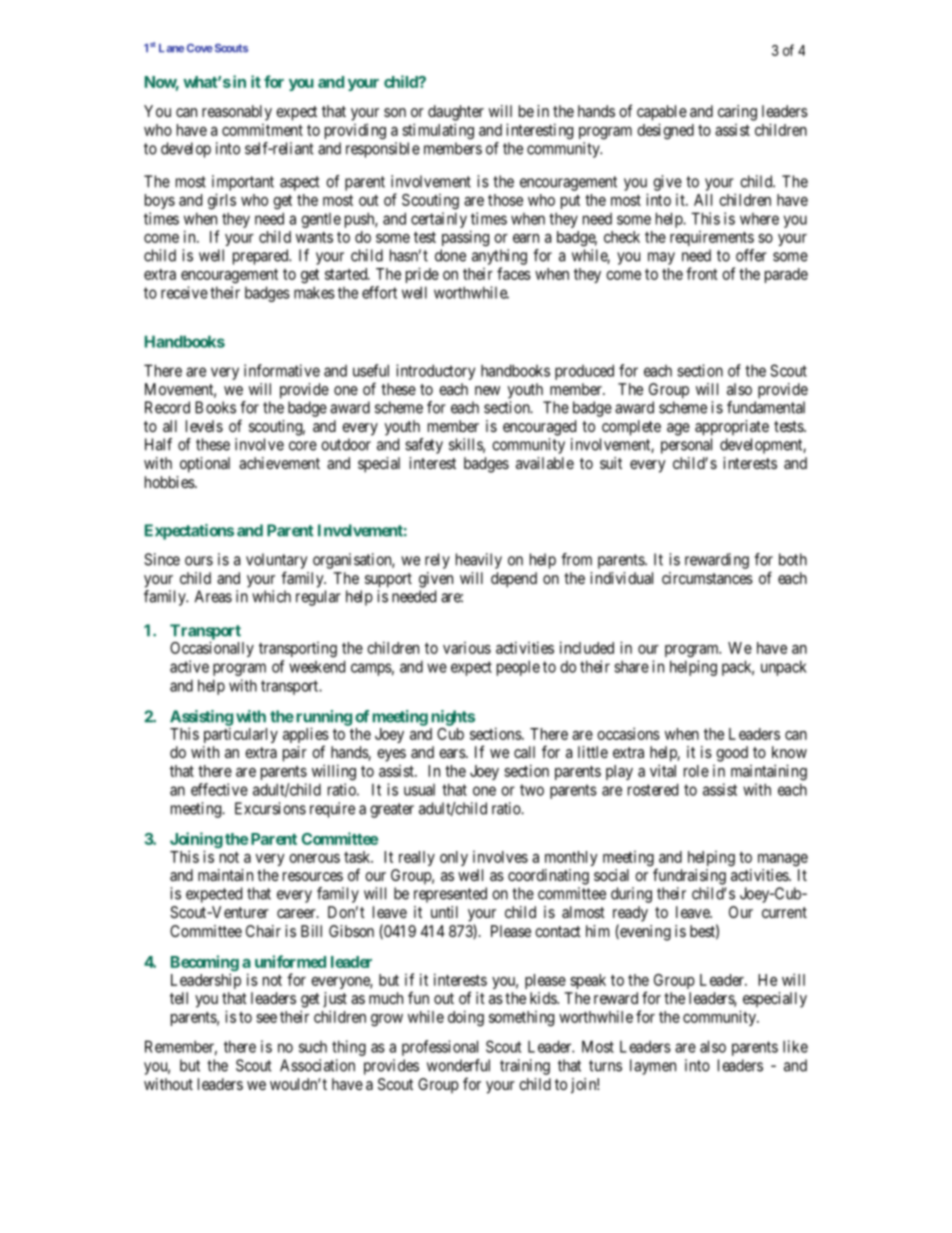  I want to click on particularly, so click(241, 735).
